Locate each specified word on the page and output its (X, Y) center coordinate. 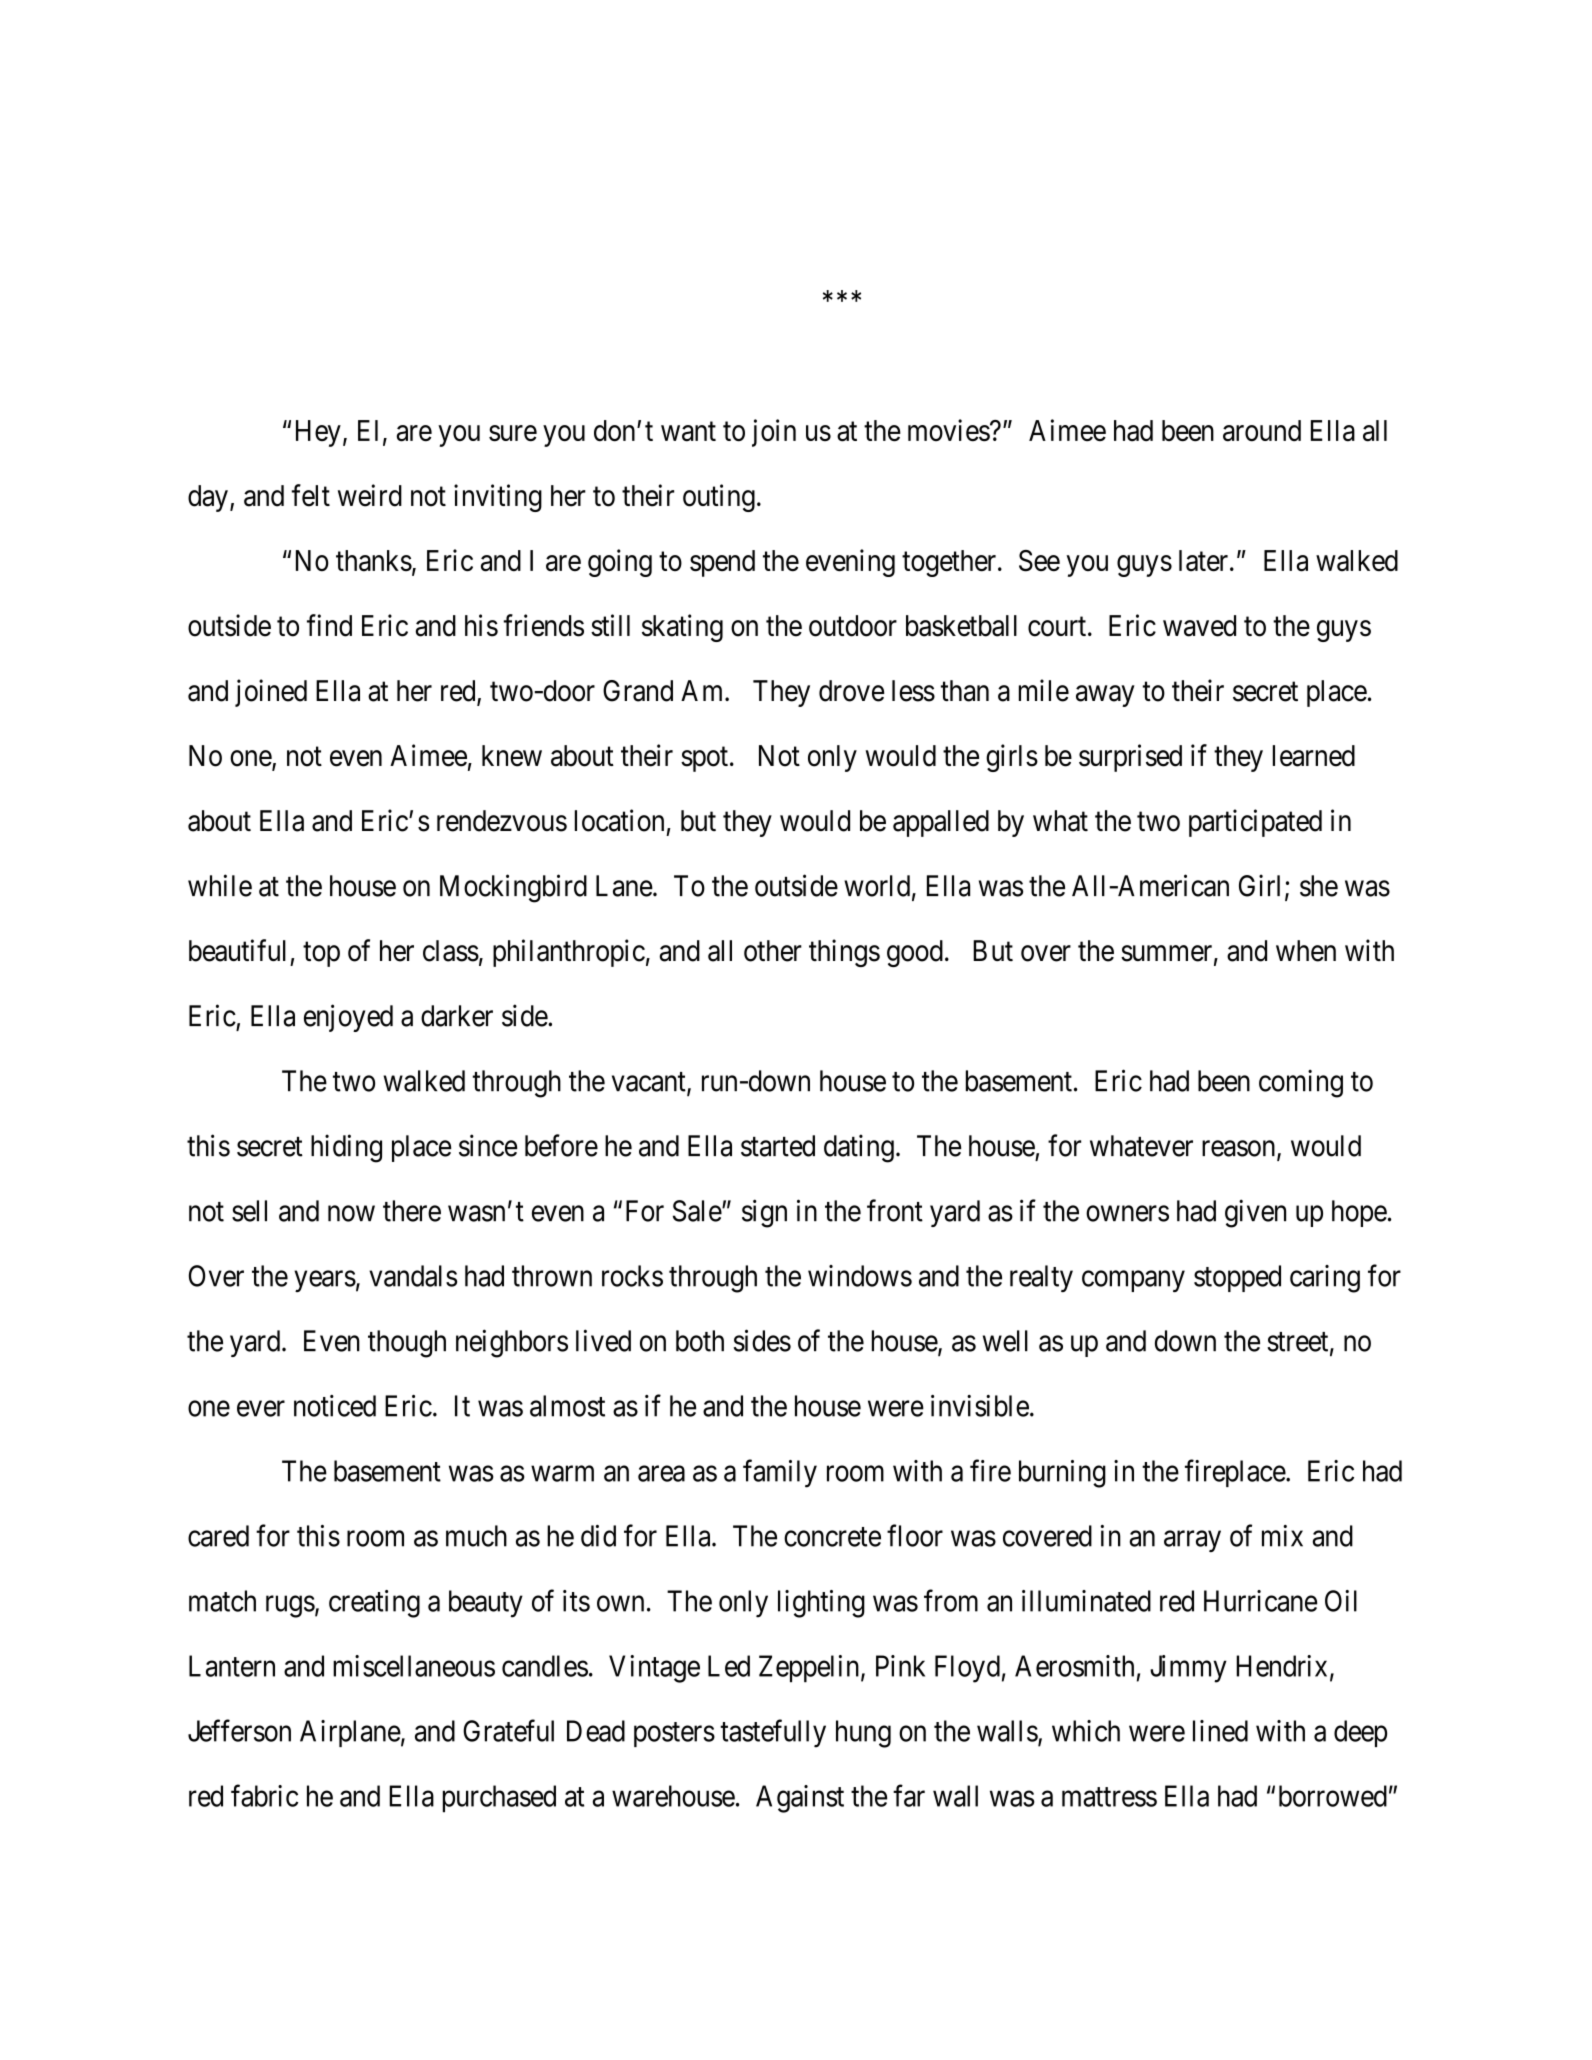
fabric (264, 1795)
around (1262, 431)
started (778, 1146)
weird (370, 495)
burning (1062, 1474)
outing (719, 498)
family (780, 1473)
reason (1240, 1149)
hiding (346, 1148)
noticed (335, 1406)
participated (1255, 823)
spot (704, 759)
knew (512, 756)
